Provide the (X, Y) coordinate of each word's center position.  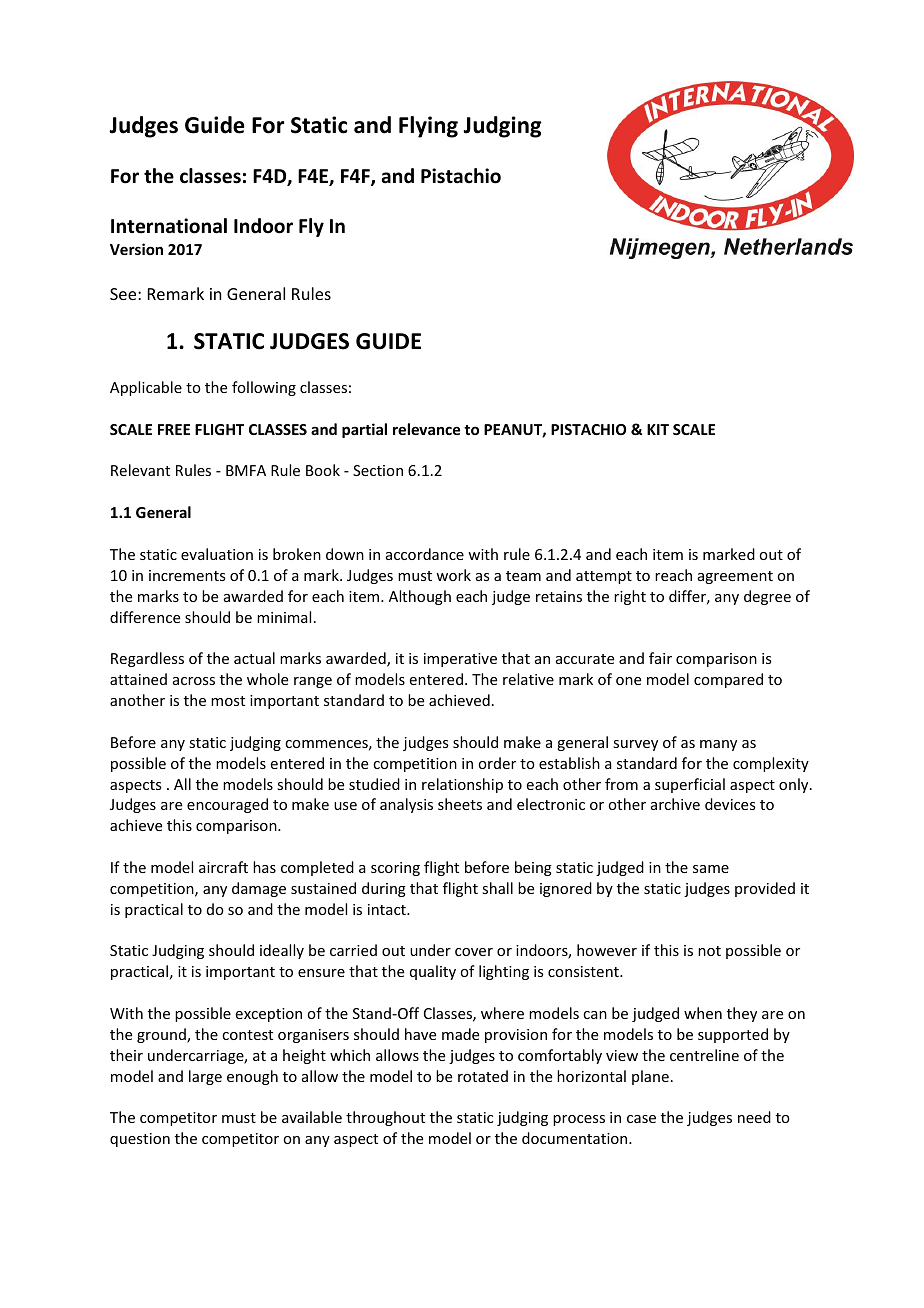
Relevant (140, 470)
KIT (658, 429)
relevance (426, 429)
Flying (428, 127)
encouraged (227, 805)
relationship (462, 785)
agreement (735, 577)
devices (730, 804)
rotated (483, 1076)
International (169, 226)
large (205, 1077)
